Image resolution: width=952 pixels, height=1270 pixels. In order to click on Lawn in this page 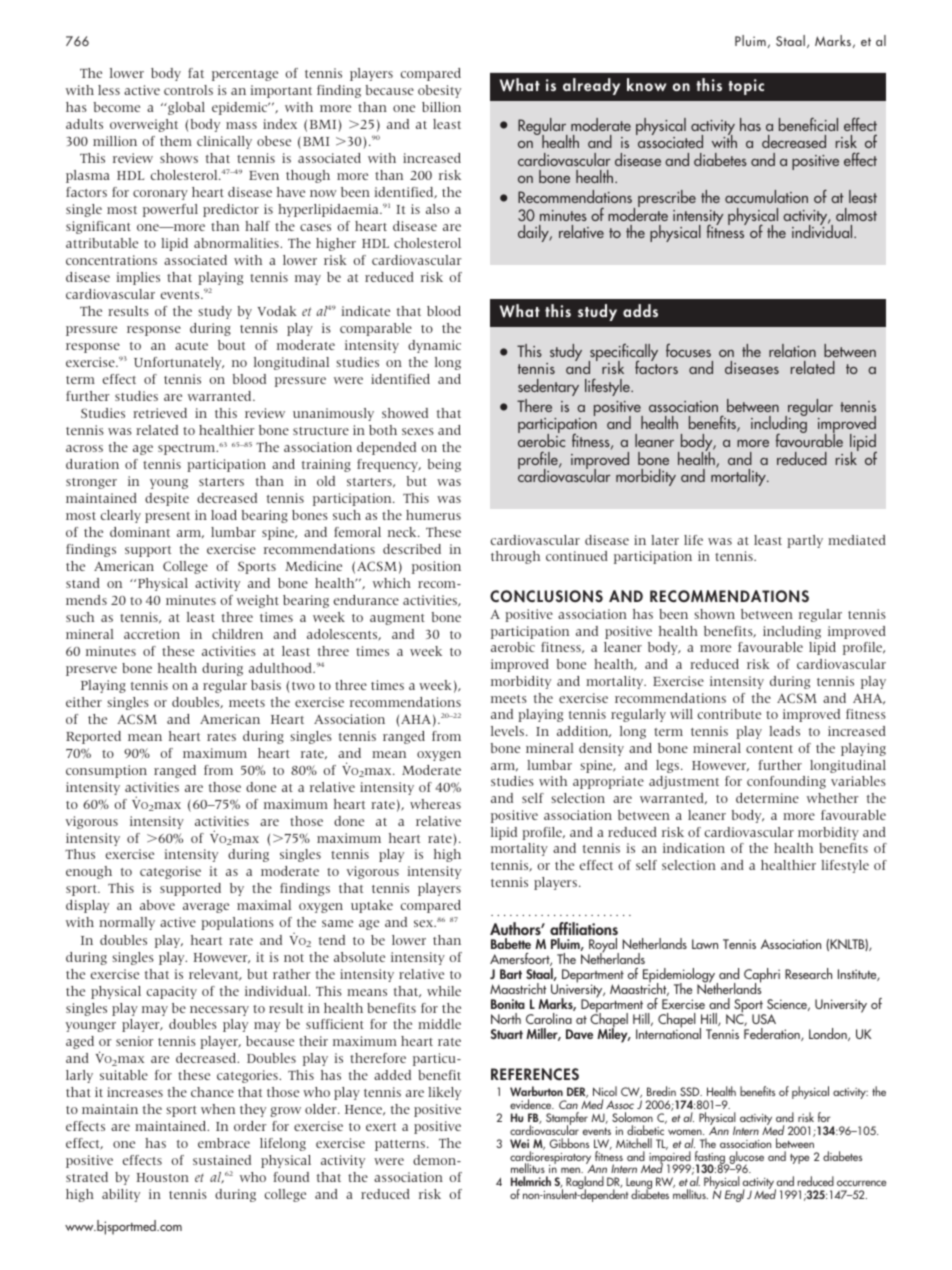, I will do `click(705, 944)`.
